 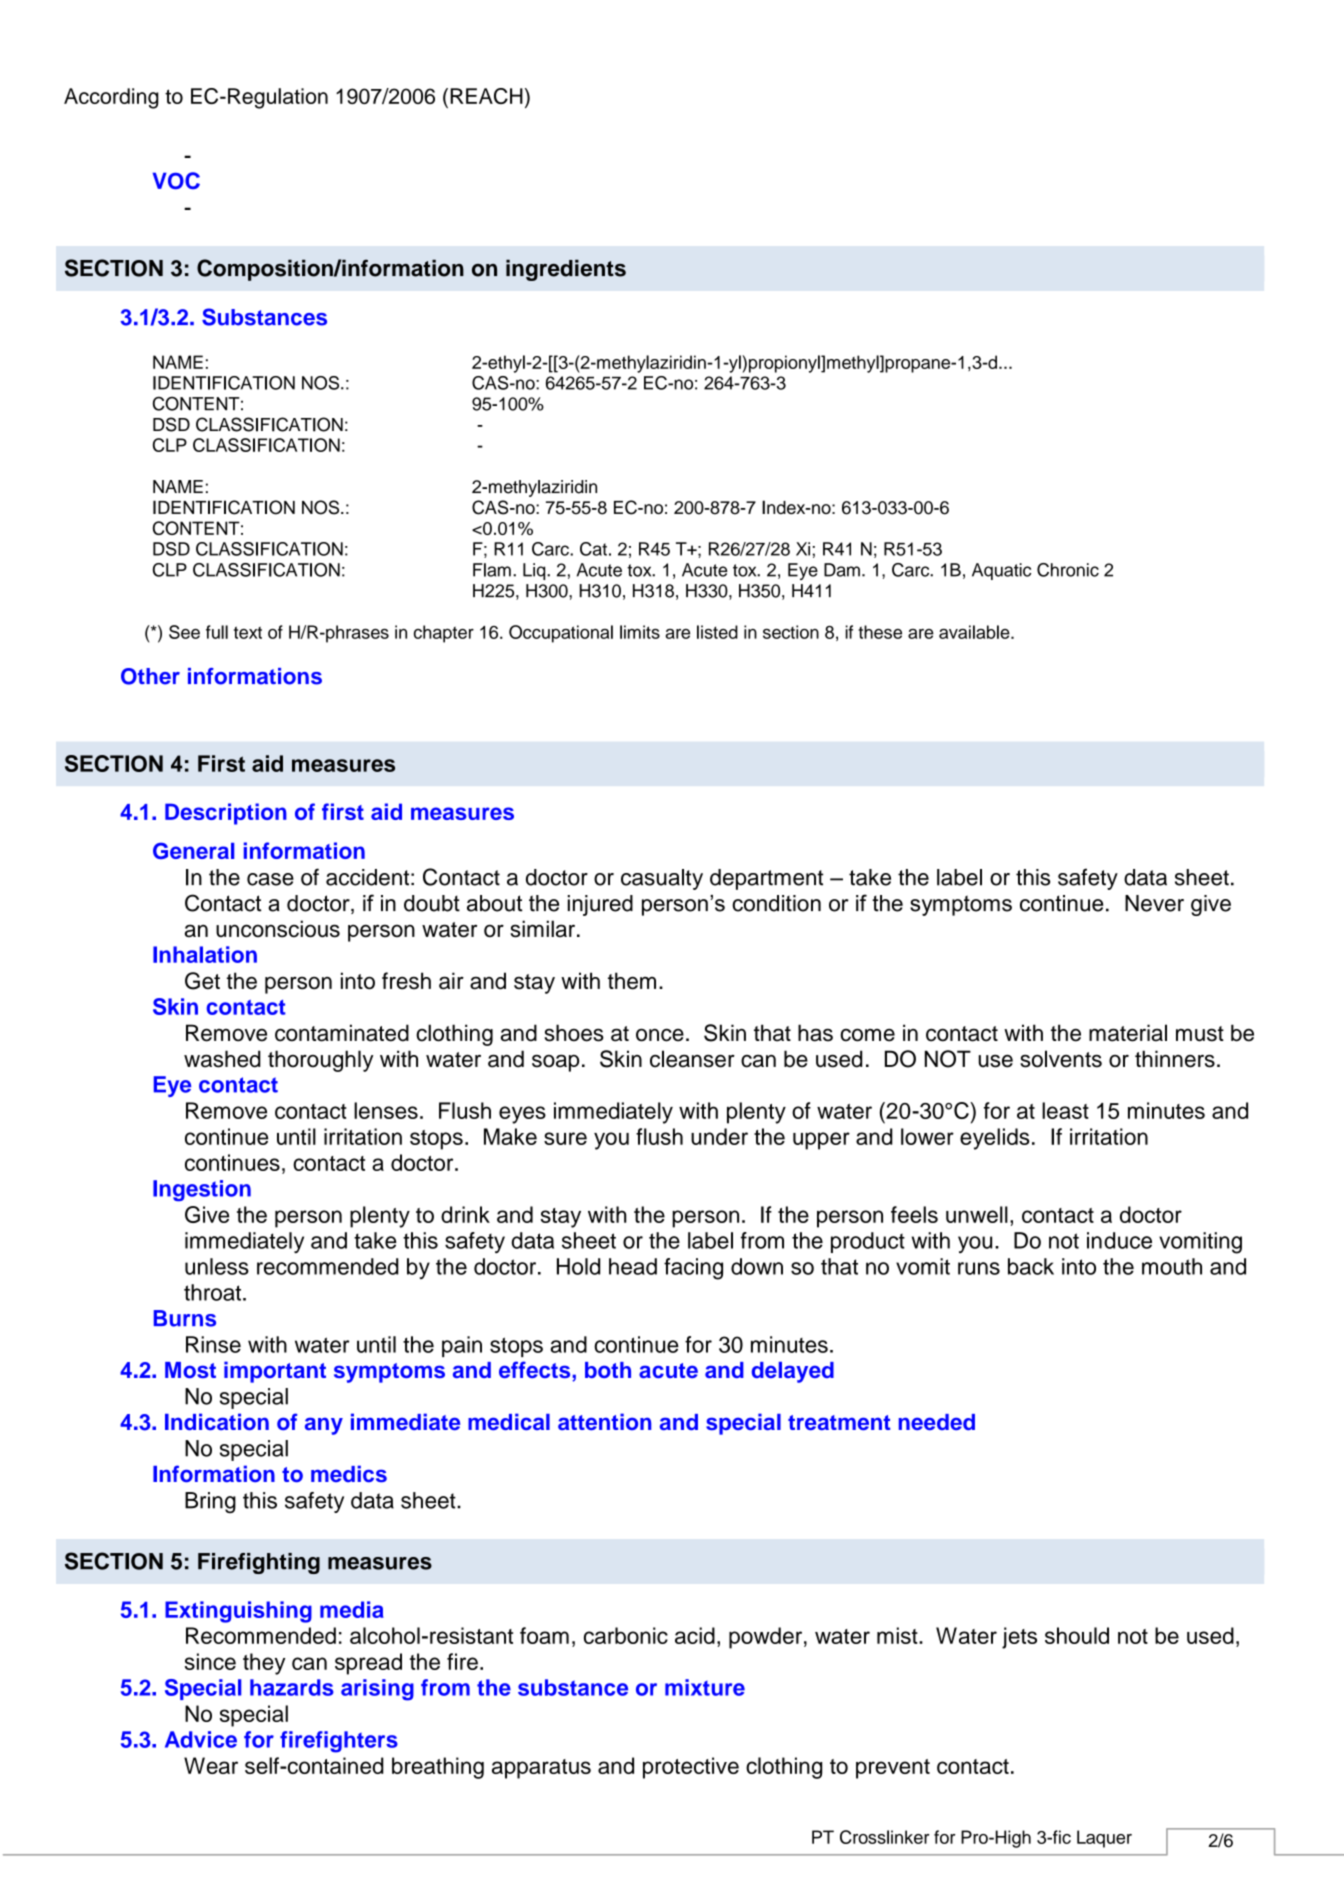 What do you see at coordinates (566, 270) in the screenshot?
I see `ingredients` at bounding box center [566, 270].
